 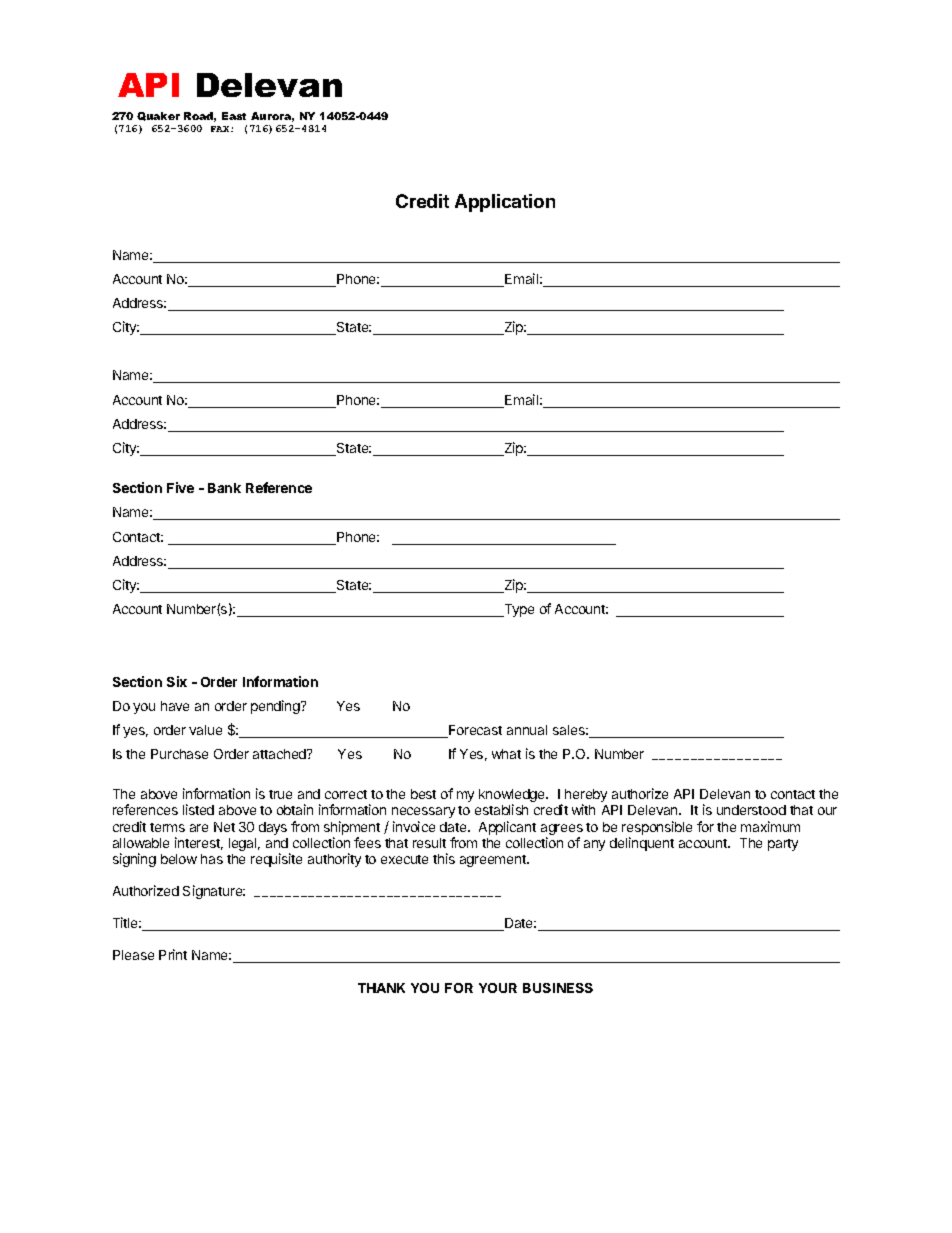 What do you see at coordinates (751, 810) in the screenshot?
I see `understood` at bounding box center [751, 810].
